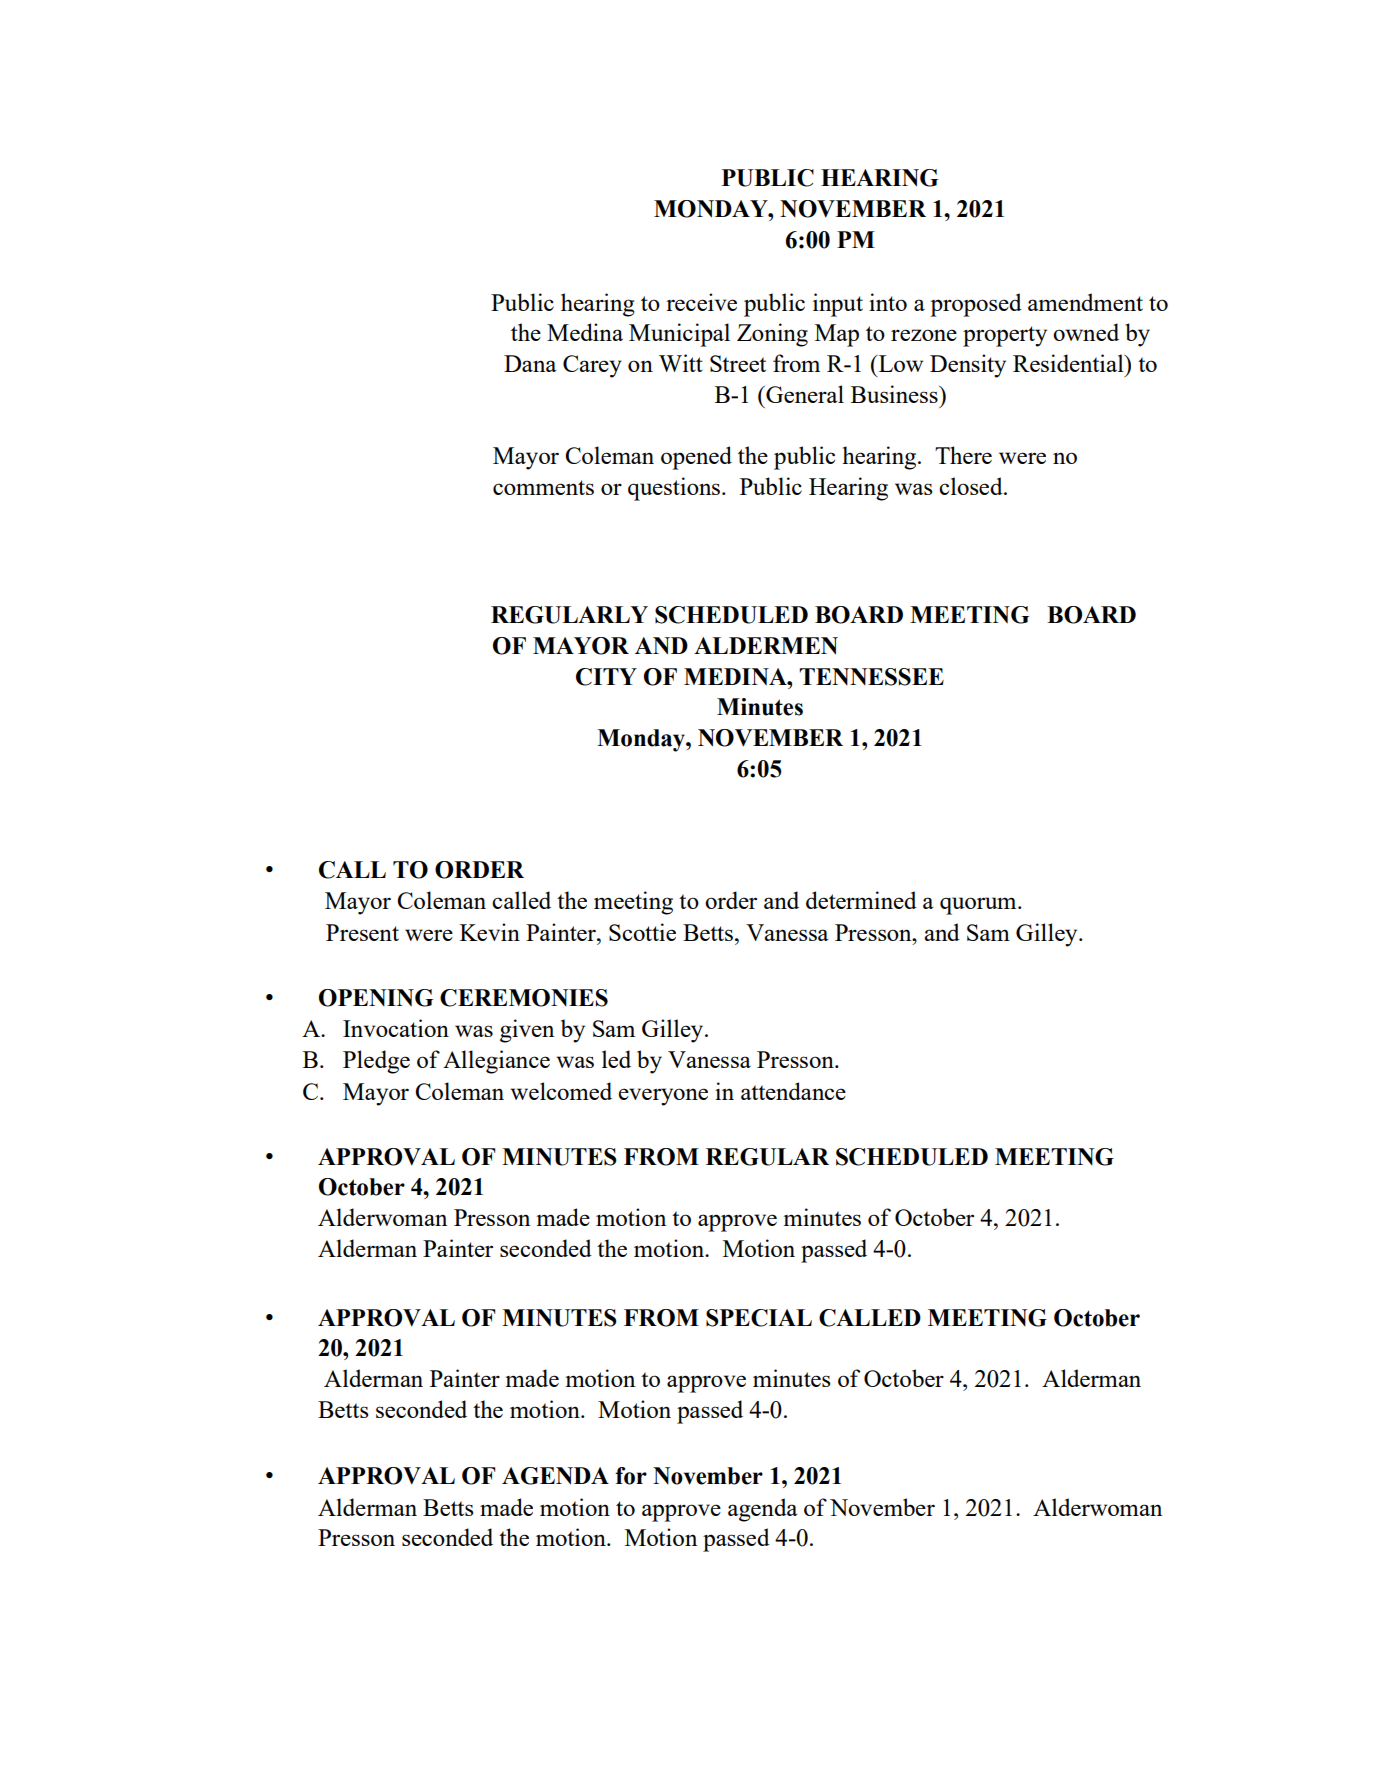 This image has height=1779, width=1375. What do you see at coordinates (631, 1476) in the image?
I see `for` at bounding box center [631, 1476].
